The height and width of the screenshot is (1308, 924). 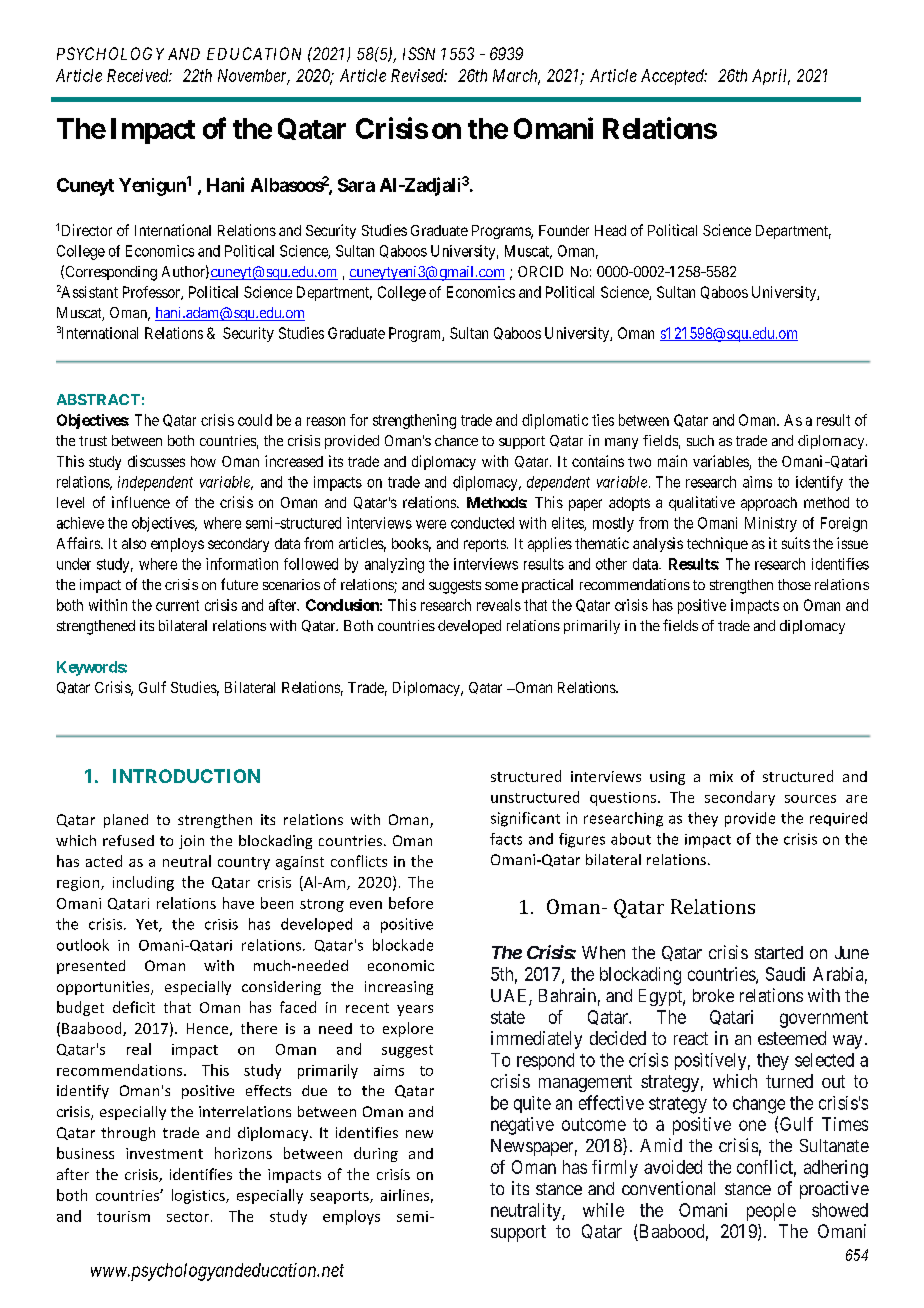 I want to click on sources, so click(x=810, y=799).
